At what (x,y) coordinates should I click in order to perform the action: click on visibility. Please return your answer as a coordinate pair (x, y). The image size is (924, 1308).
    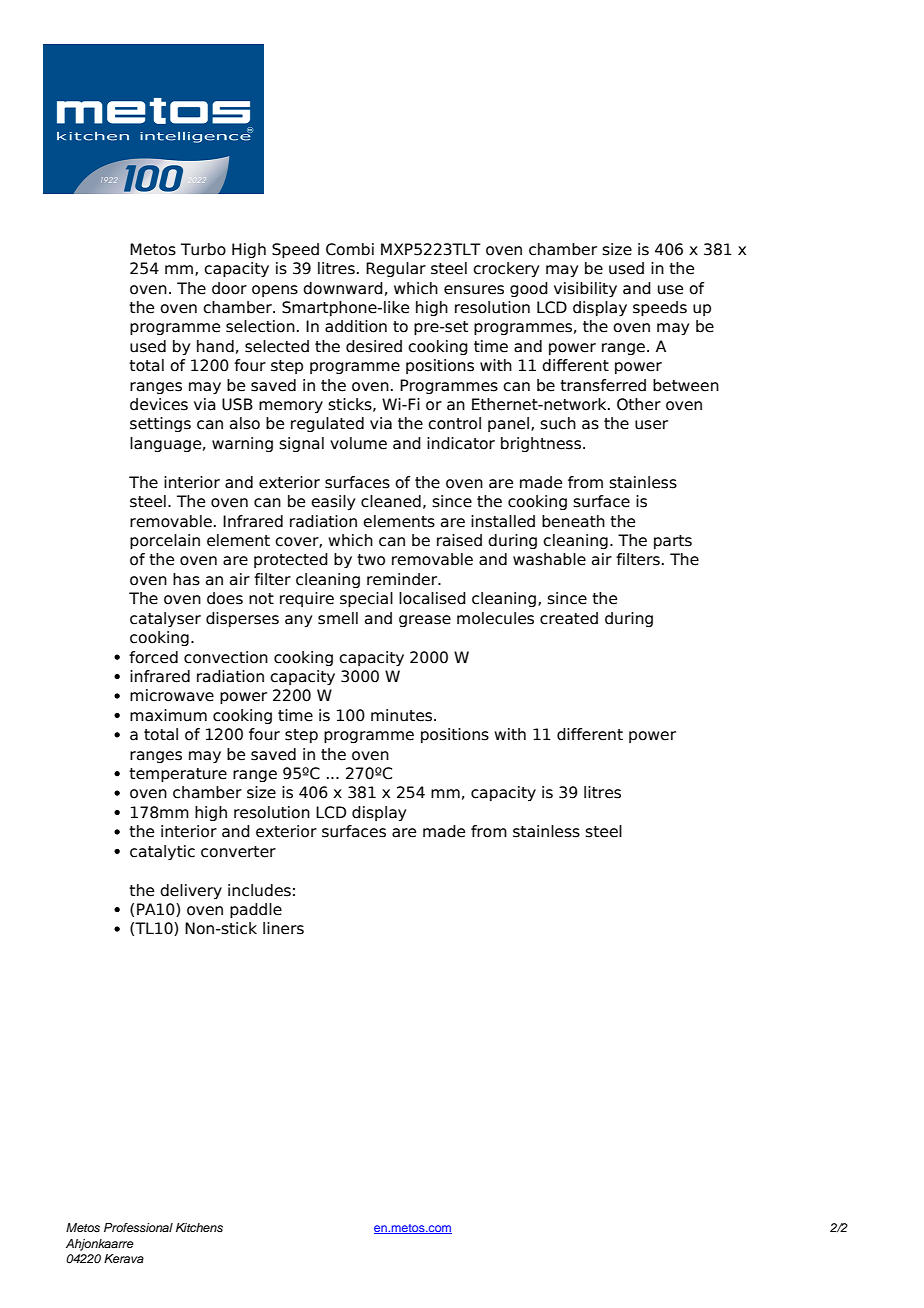
    Looking at the image, I should click on (585, 289).
